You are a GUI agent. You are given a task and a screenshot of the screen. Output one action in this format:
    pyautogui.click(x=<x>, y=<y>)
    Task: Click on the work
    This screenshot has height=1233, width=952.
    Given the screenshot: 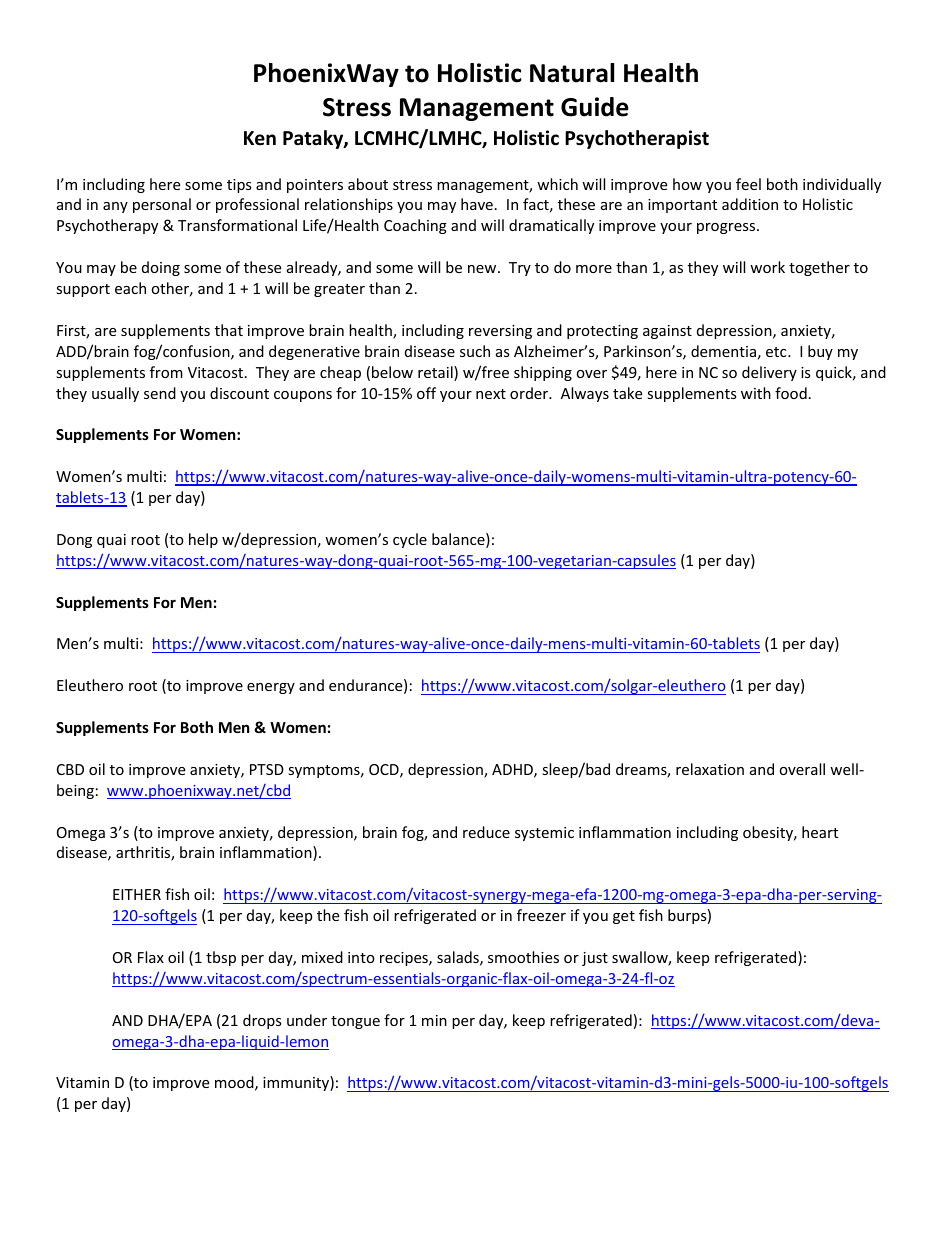 What is the action you would take?
    pyautogui.click(x=767, y=267)
